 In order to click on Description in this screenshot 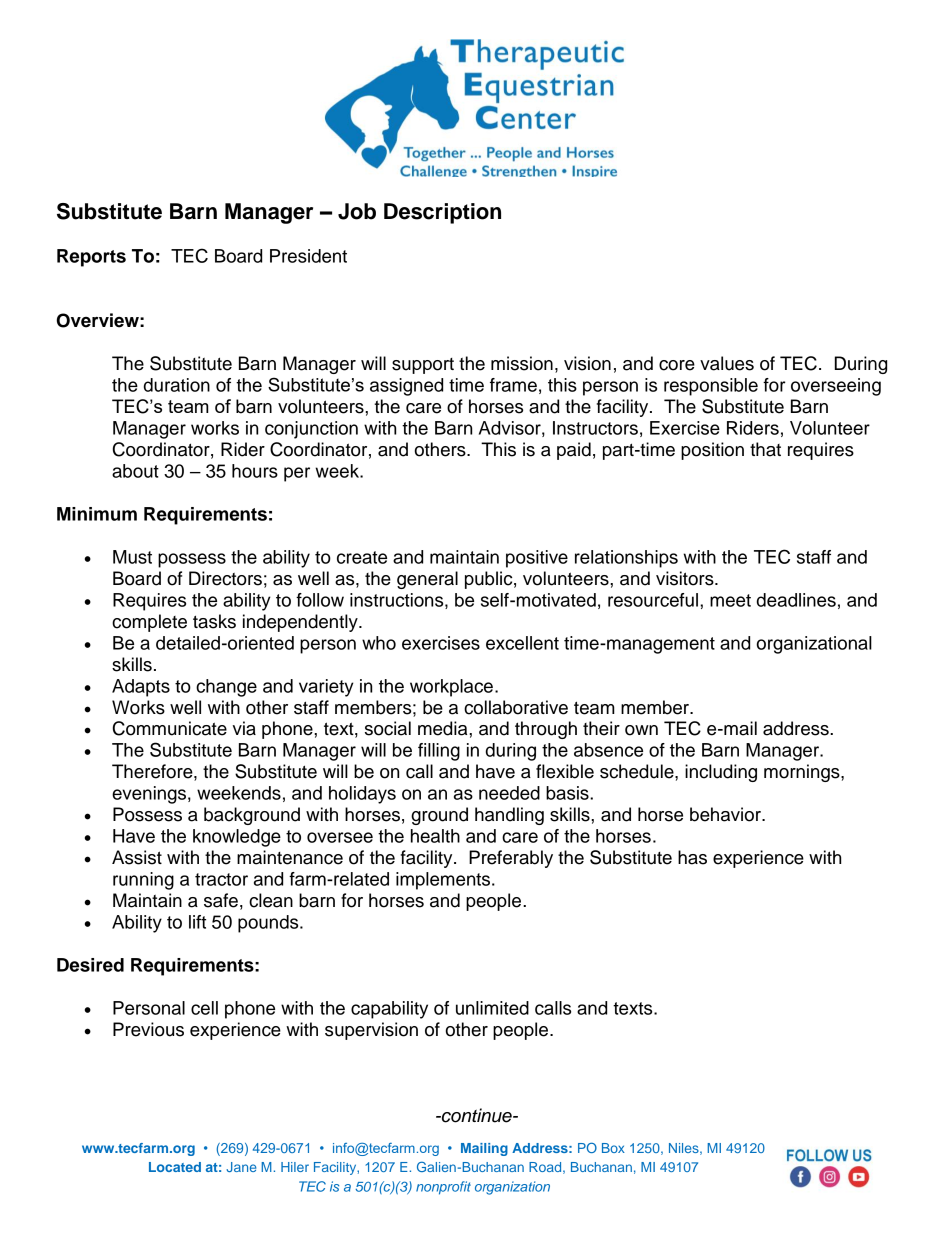, I will do `click(442, 213)`.
